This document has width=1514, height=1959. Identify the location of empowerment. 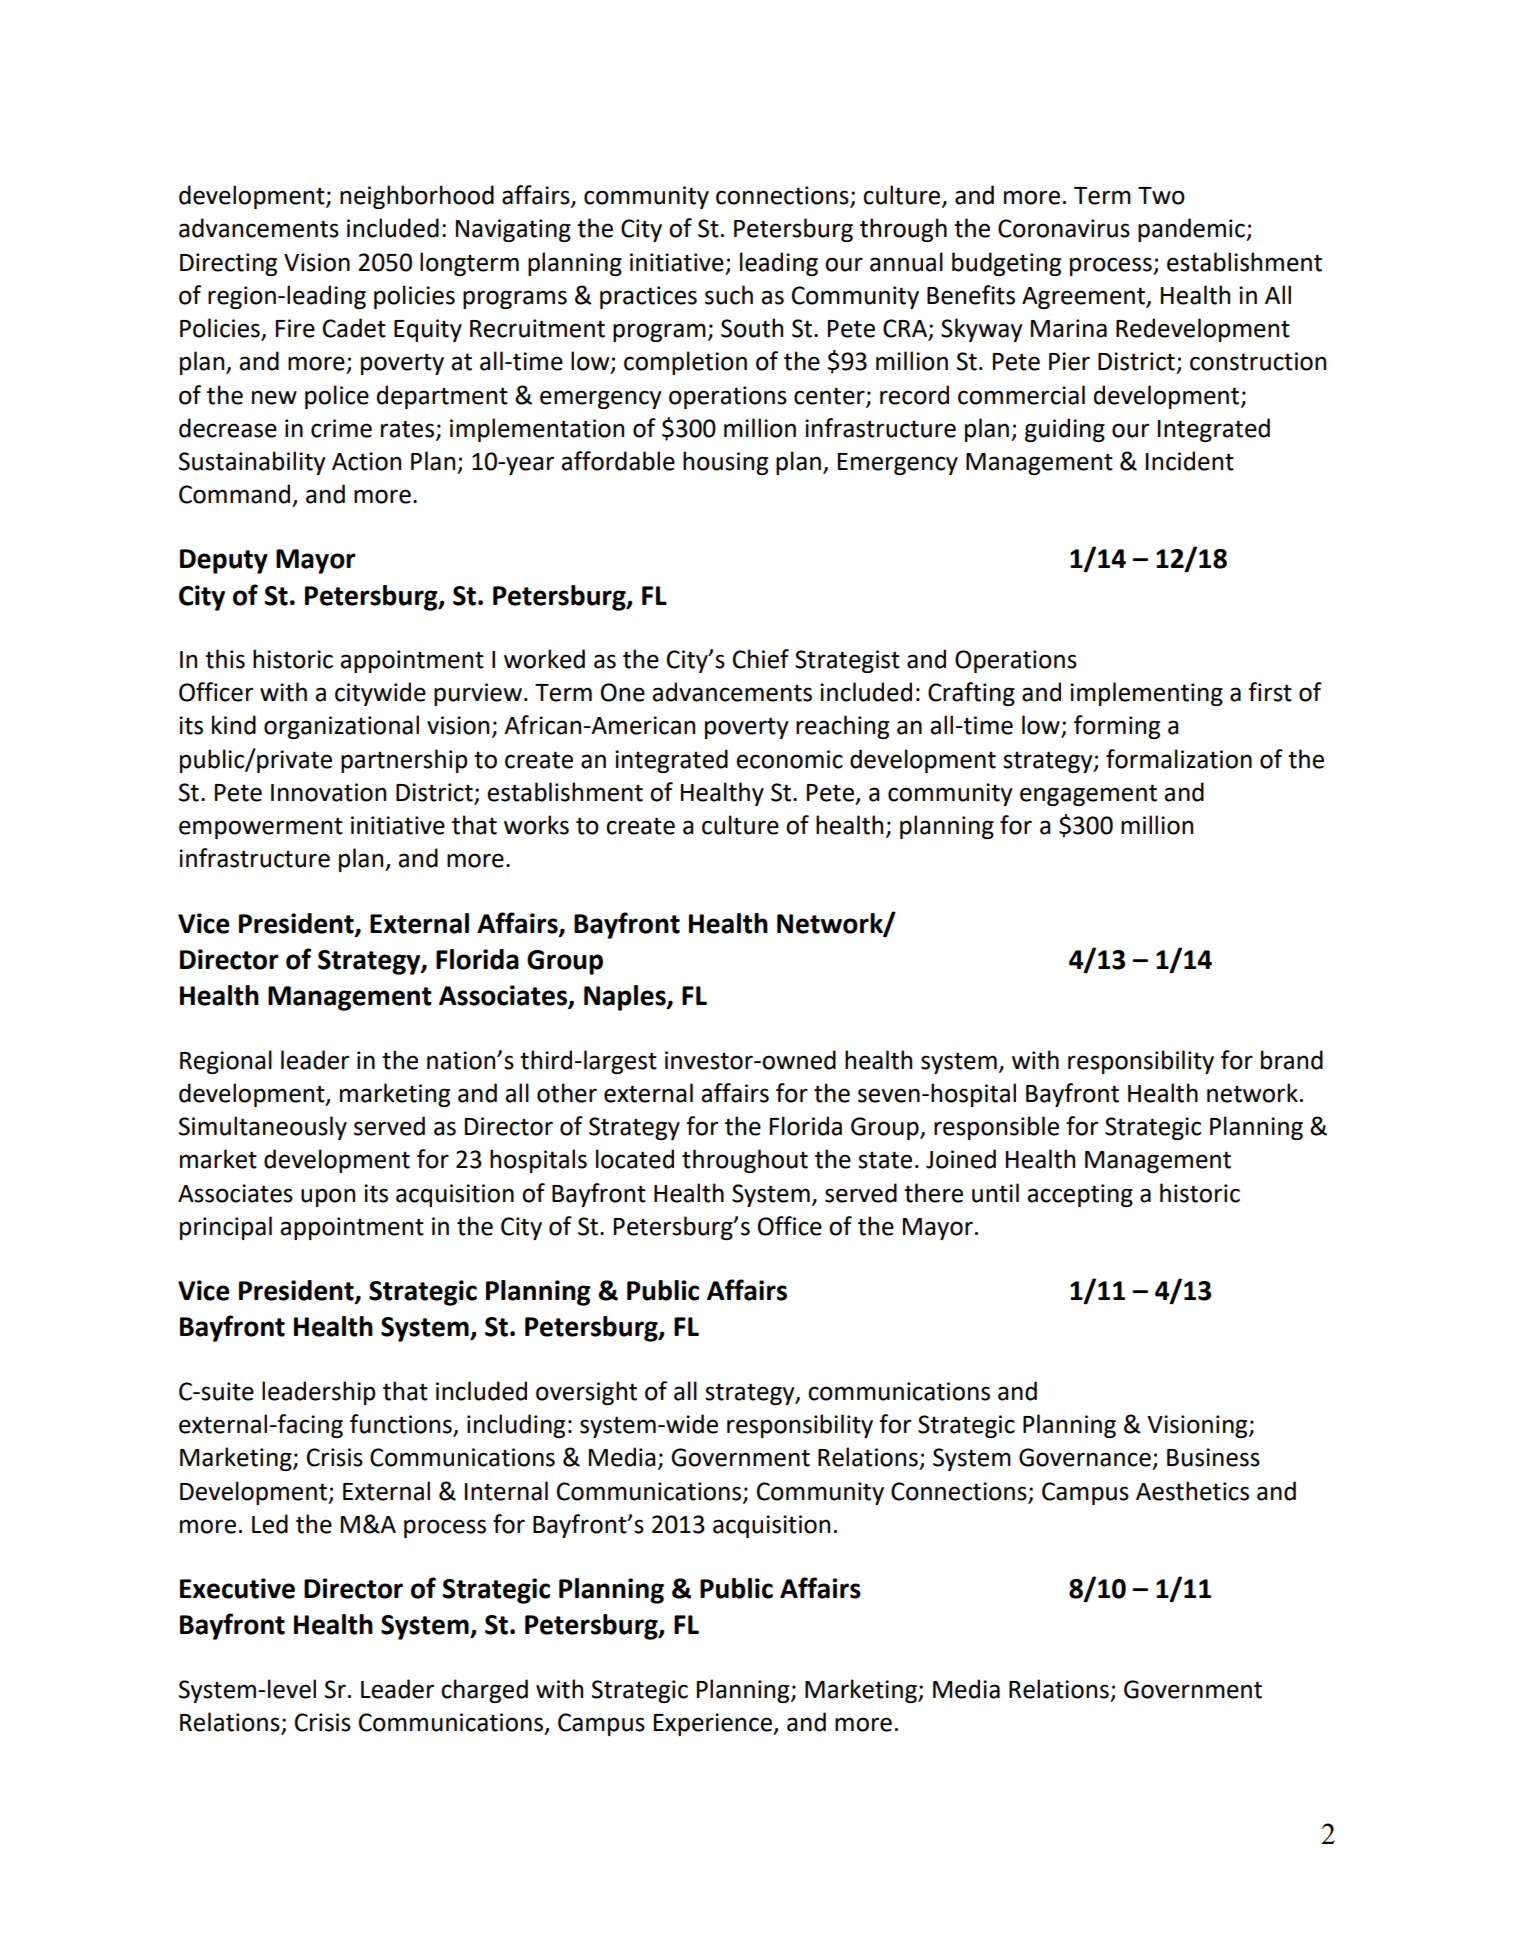
(261, 828).
